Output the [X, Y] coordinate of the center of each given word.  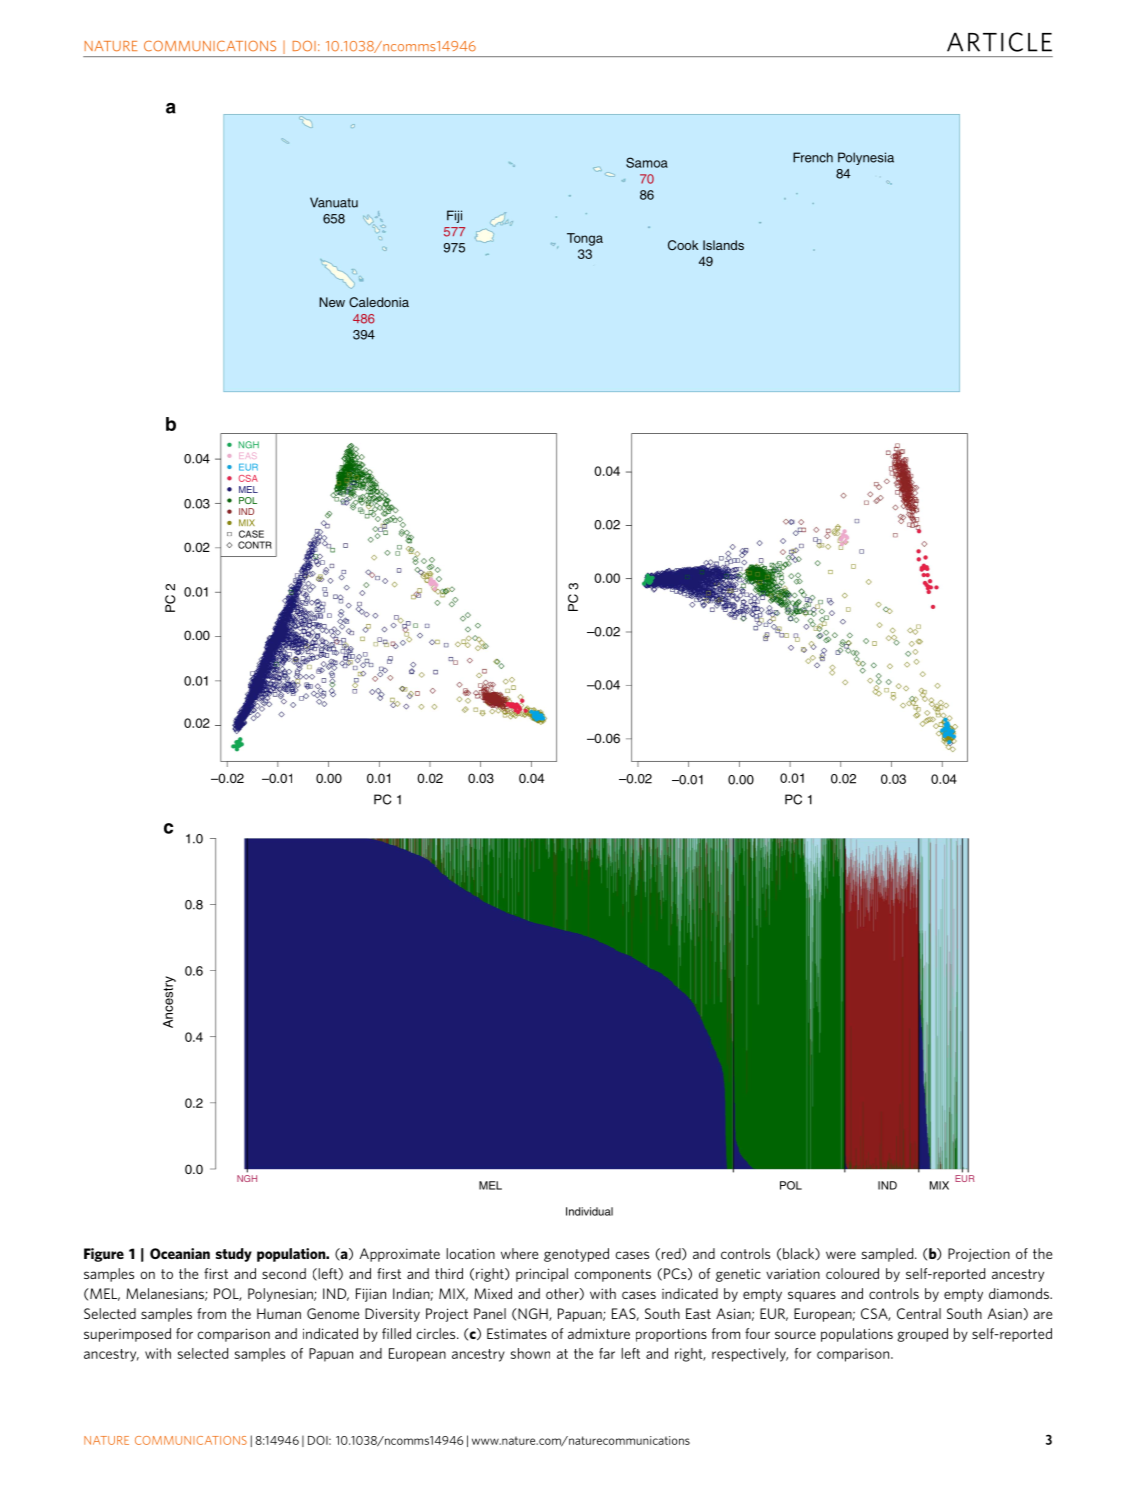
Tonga [585, 239]
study [234, 1255]
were [841, 1255]
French [813, 157]
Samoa [647, 162]
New [332, 302]
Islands [723, 245]
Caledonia [379, 302]
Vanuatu [334, 202]
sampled [889, 1255]
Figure [104, 1255]
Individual [589, 1211]
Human [279, 1313]
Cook [683, 245]
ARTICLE [999, 42]
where [519, 1253]
